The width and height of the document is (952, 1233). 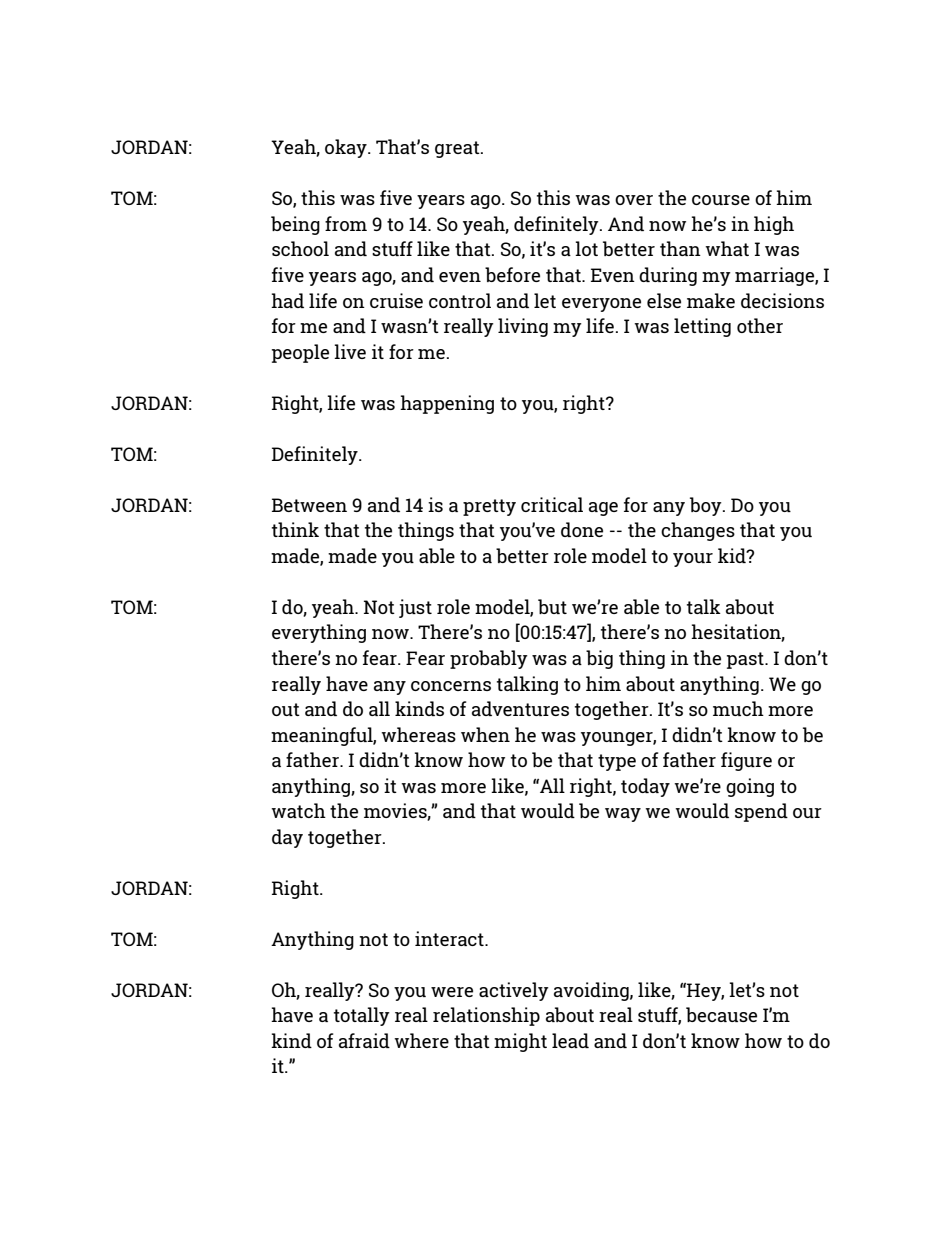 What do you see at coordinates (552, 504) in the document?
I see `critical` at bounding box center [552, 504].
